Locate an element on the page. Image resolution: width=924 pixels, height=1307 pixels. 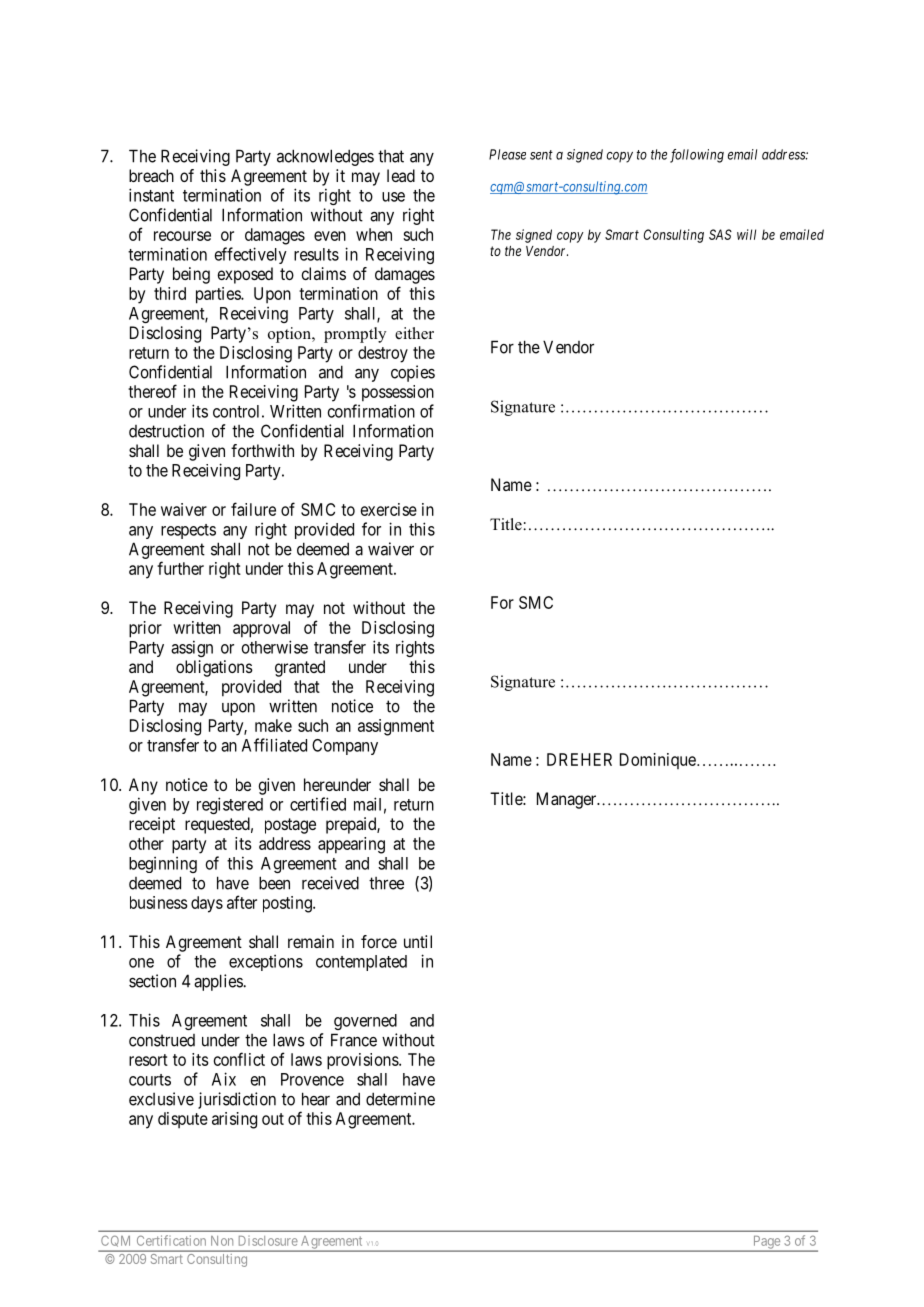
applies is located at coordinates (219, 982).
